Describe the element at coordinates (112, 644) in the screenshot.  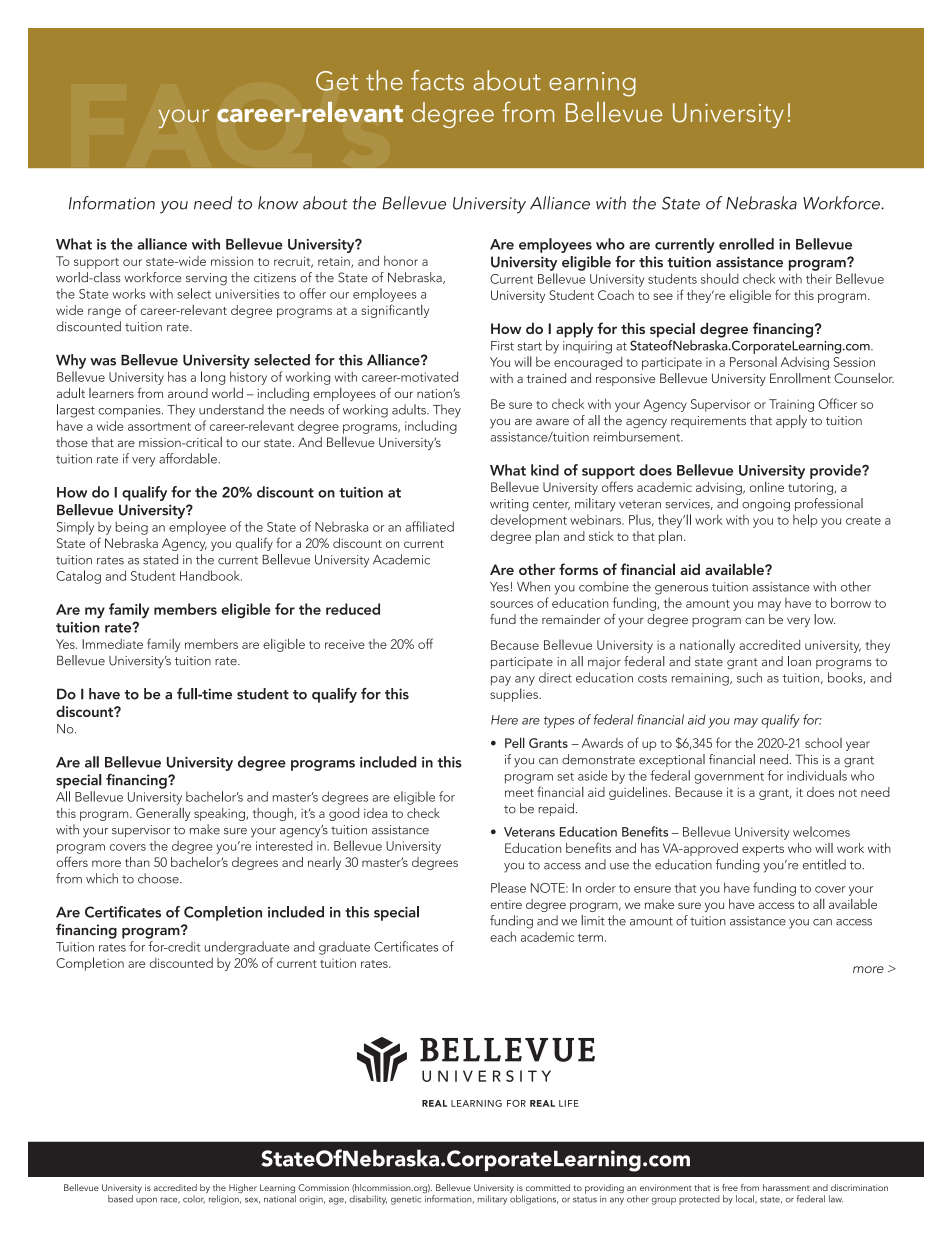
I see `Immediate` at that location.
